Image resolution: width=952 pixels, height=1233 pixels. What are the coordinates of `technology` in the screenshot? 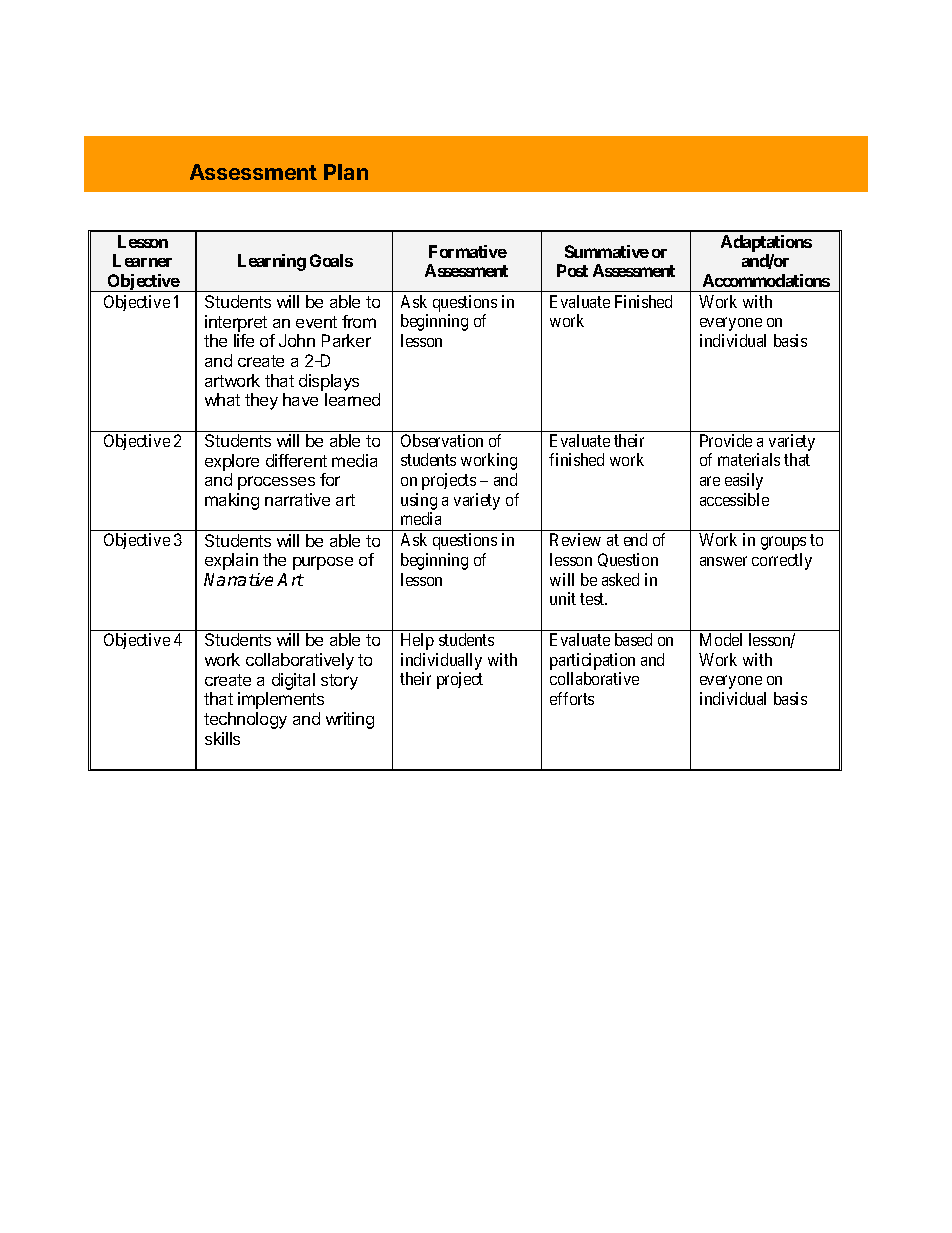 It's located at (245, 720).
